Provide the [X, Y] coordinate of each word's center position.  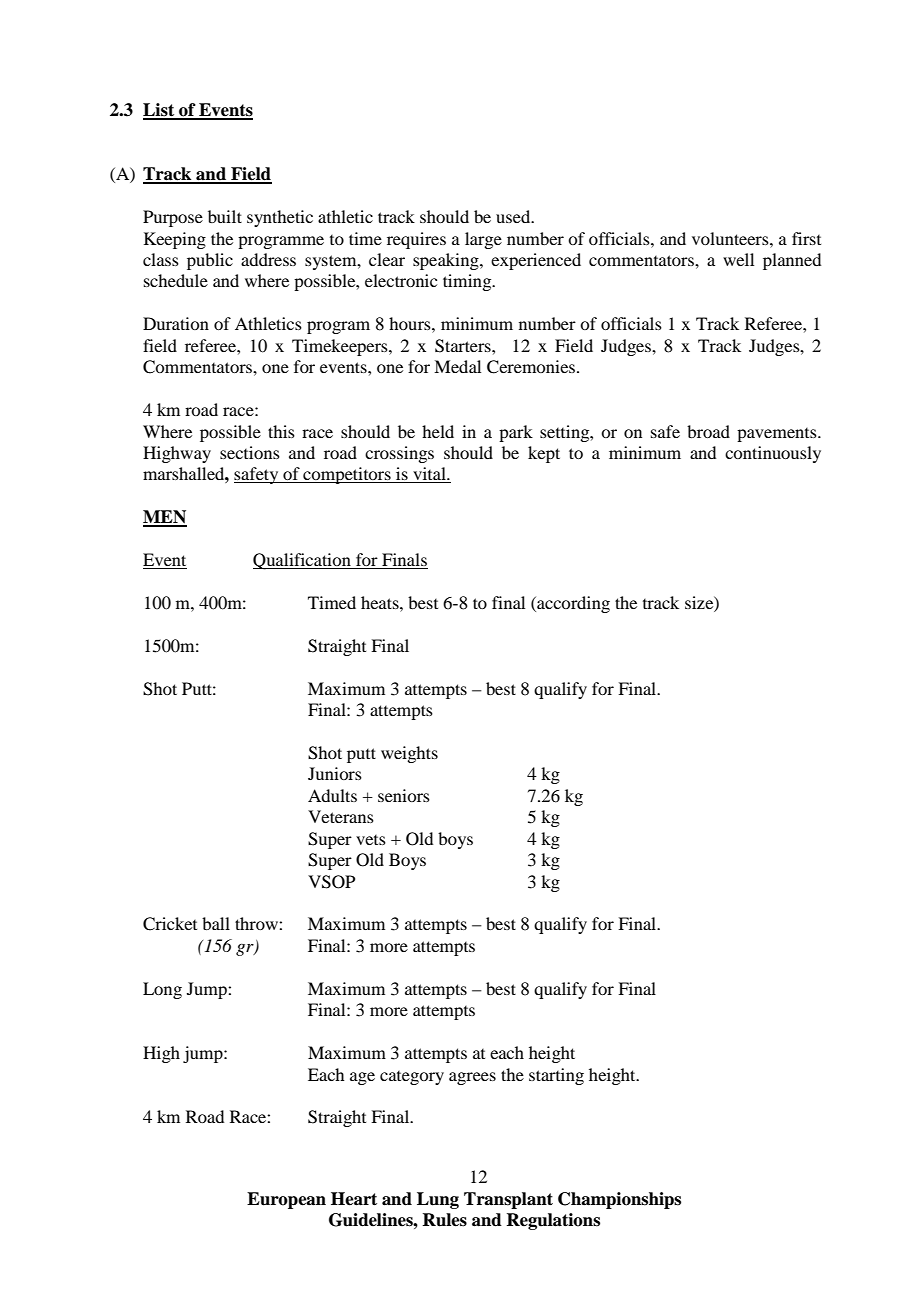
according [572, 604]
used [514, 216]
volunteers [731, 238]
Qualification [303, 561]
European [286, 1200]
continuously [773, 454]
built [225, 216]
